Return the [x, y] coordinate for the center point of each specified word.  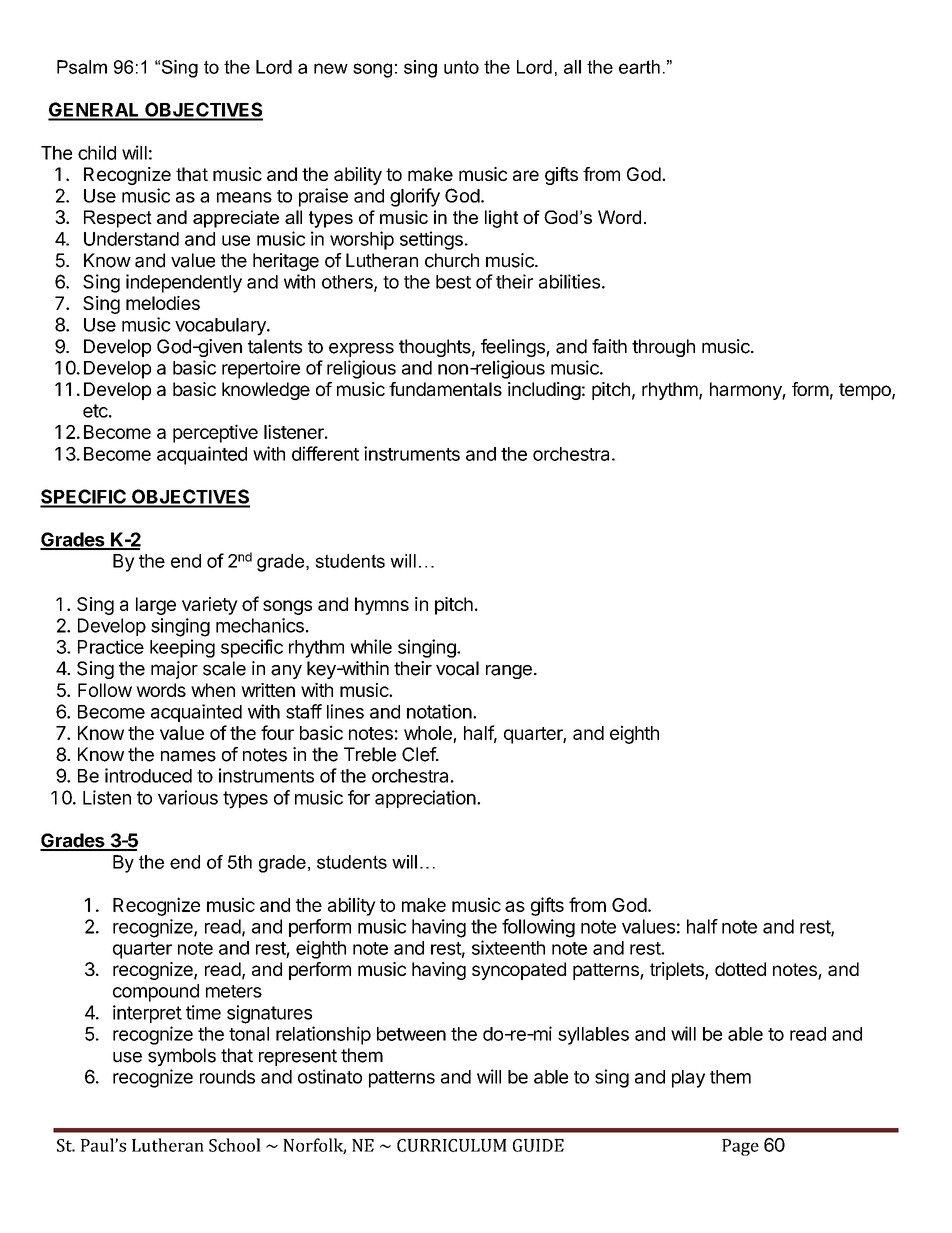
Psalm [82, 67]
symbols [182, 1057]
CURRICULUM [452, 1145]
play [688, 1079]
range [509, 672]
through [663, 348]
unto [461, 67]
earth [639, 67]
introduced [148, 775]
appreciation [425, 799]
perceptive [215, 433]
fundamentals [445, 389]
